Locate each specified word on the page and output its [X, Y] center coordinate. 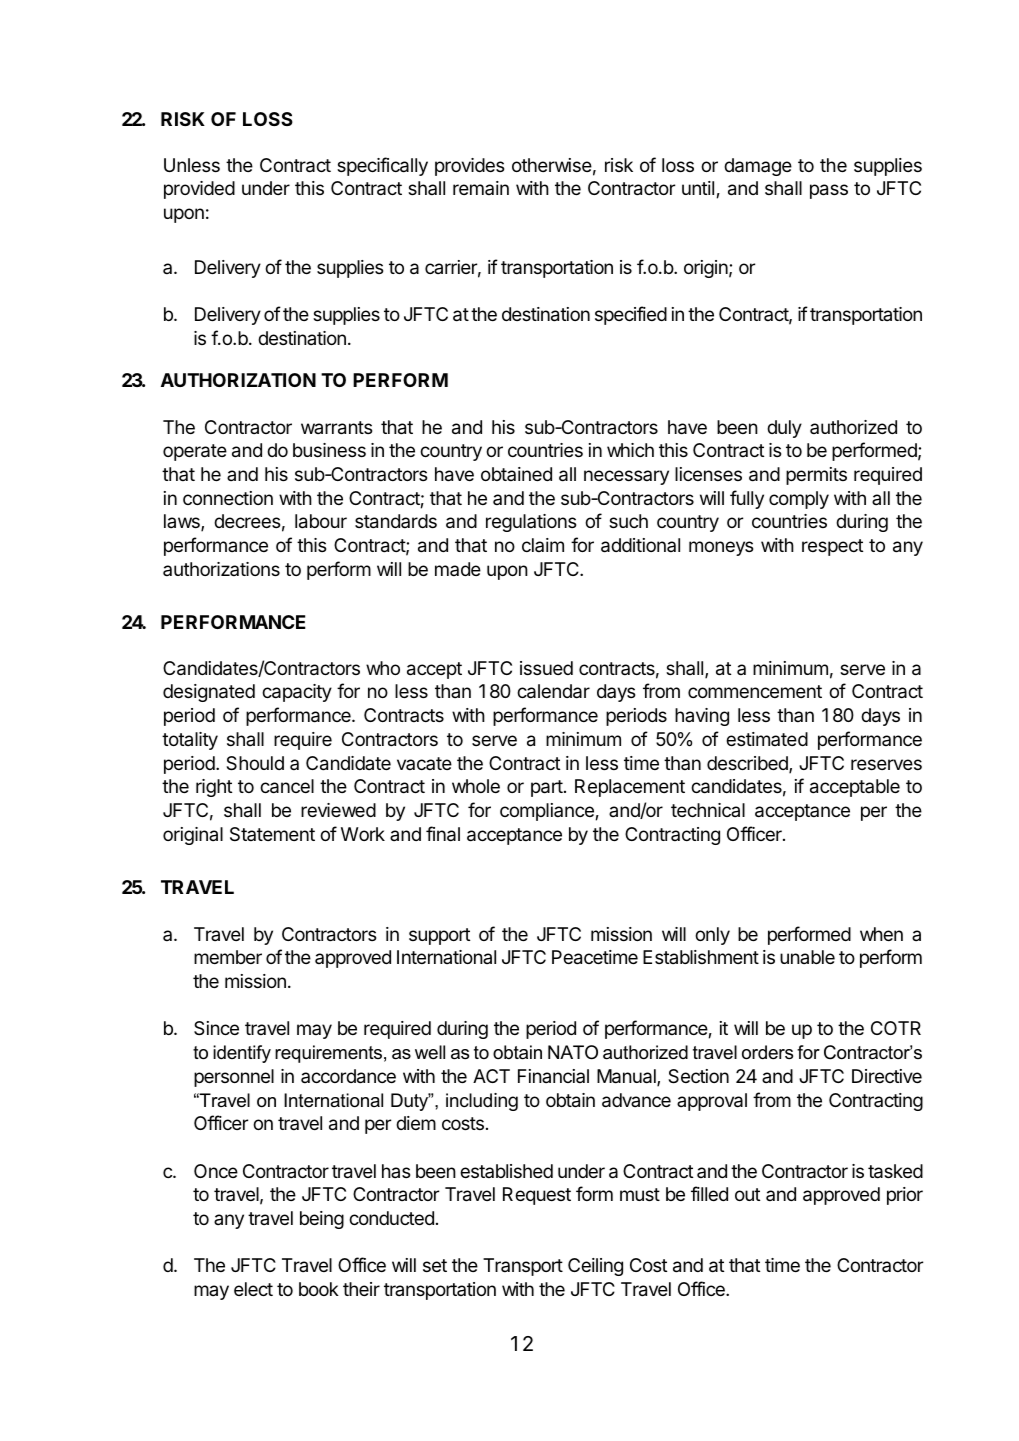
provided [199, 190]
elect [253, 1289]
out [747, 1194]
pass [829, 191]
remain [481, 188]
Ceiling [595, 1267]
